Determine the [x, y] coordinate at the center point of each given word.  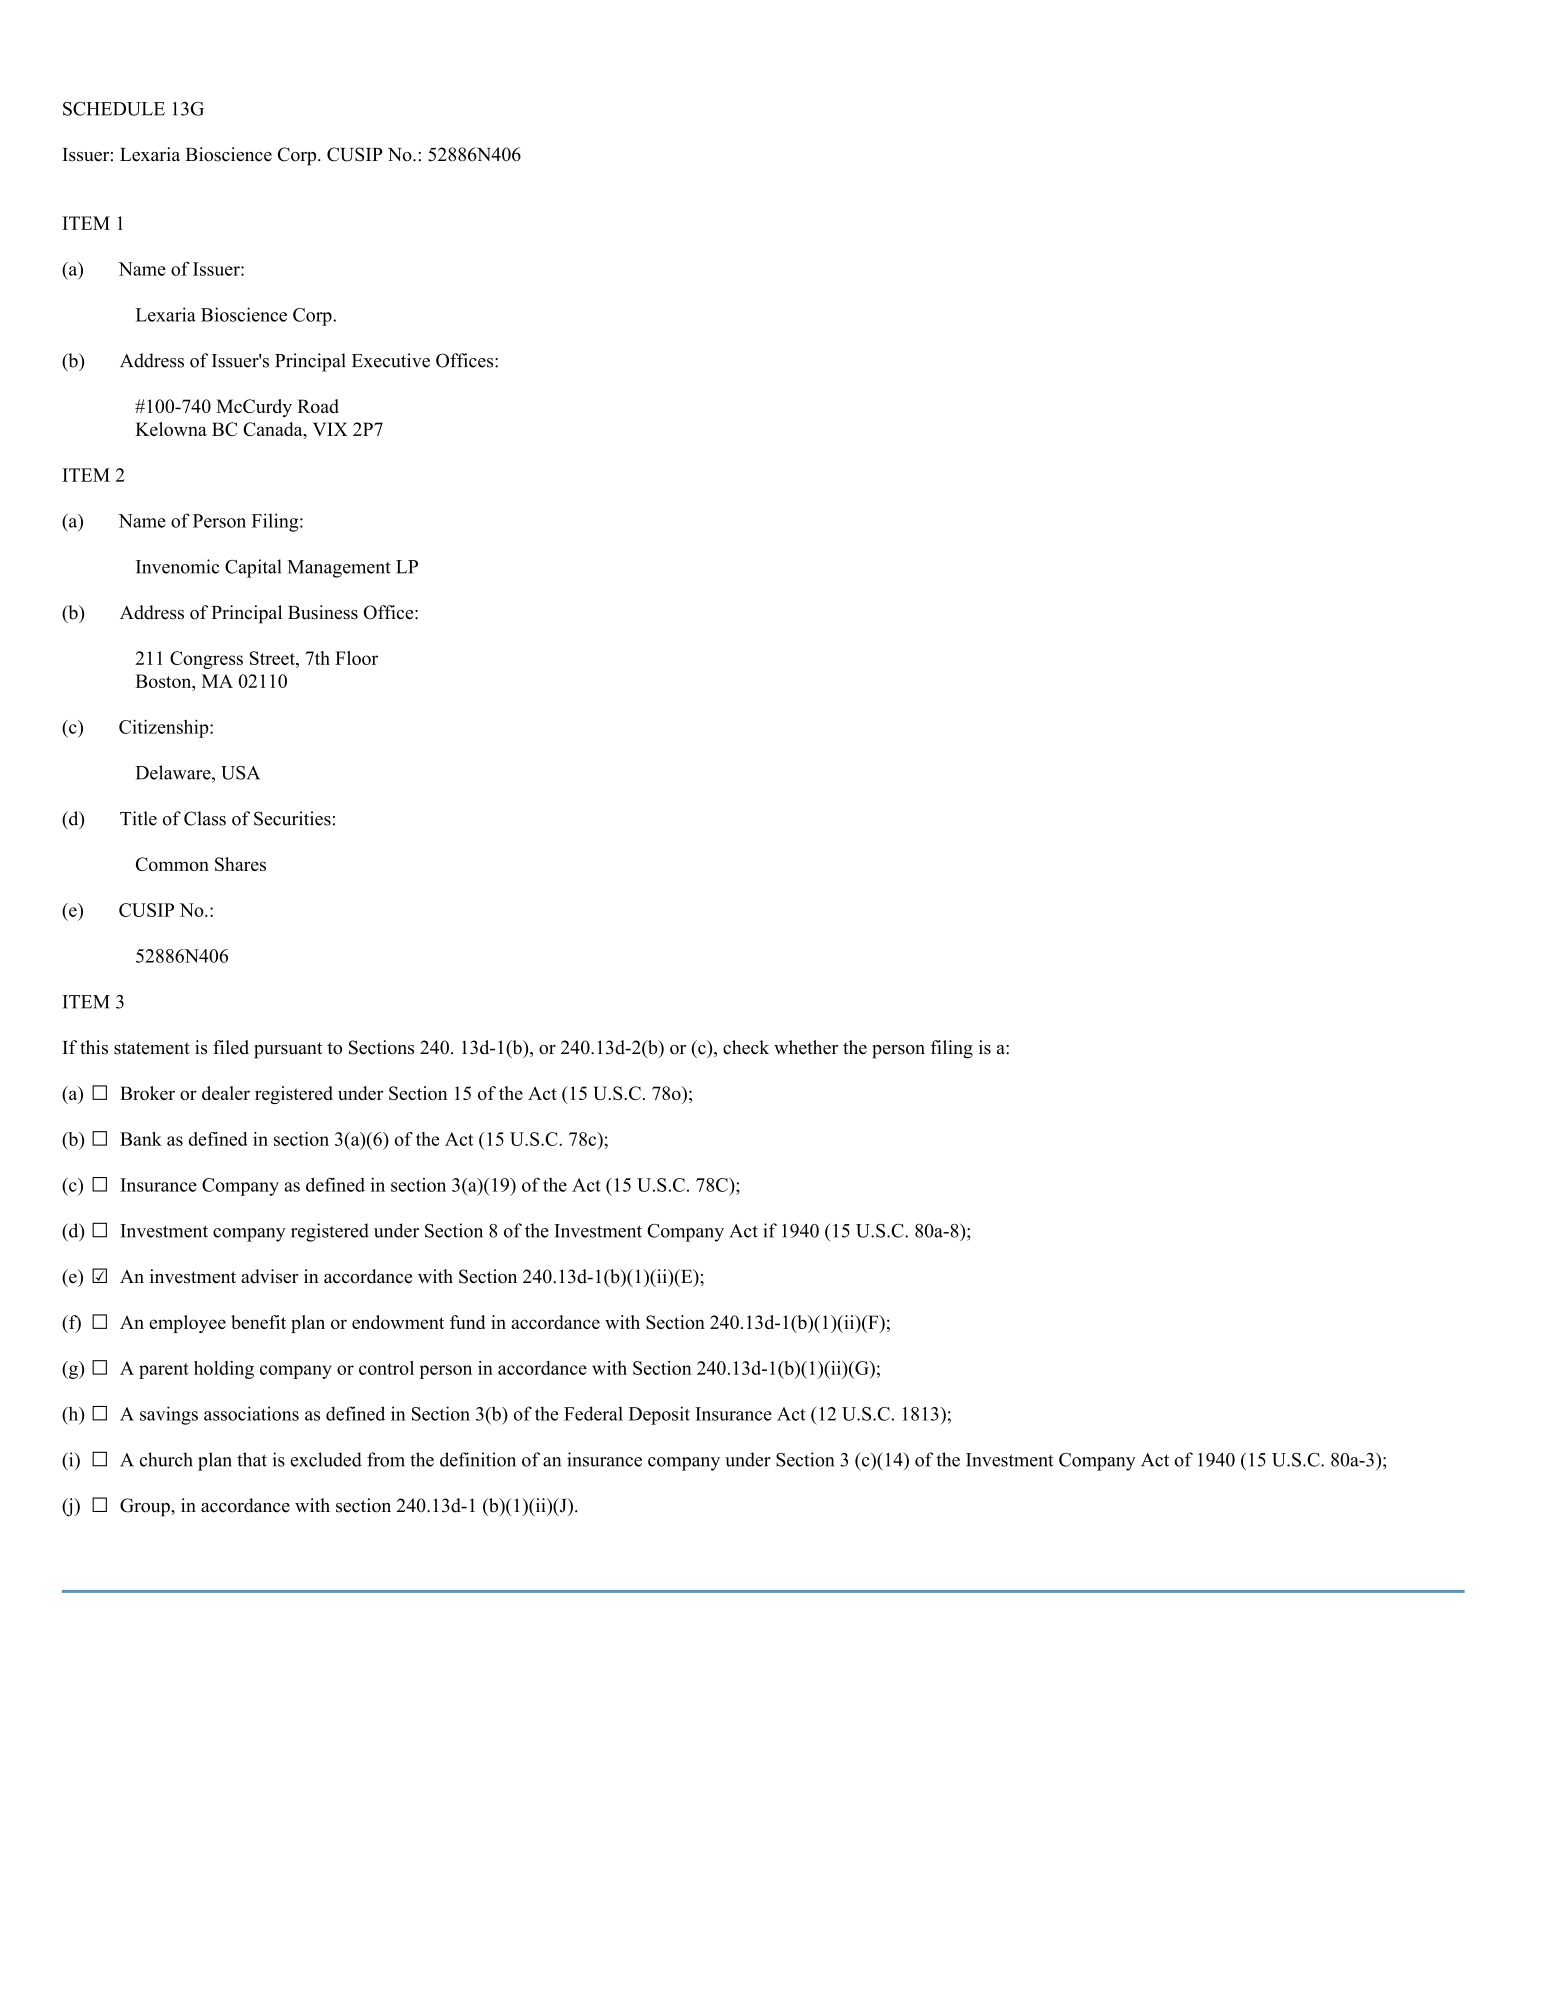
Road [318, 406]
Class [205, 818]
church [166, 1459]
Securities [292, 818]
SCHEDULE [114, 109]
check [746, 1047]
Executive [391, 360]
